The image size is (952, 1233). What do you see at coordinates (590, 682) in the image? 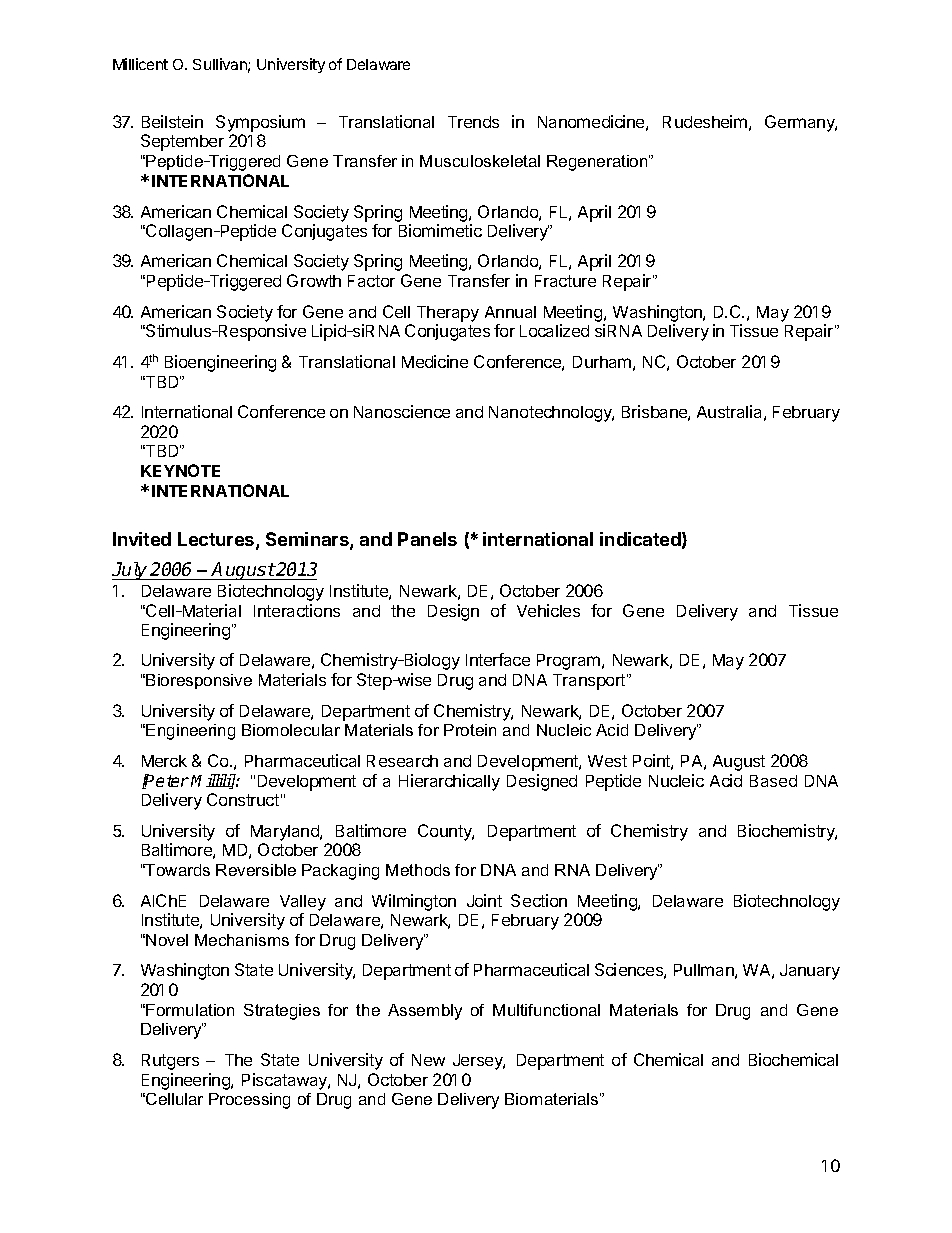
I see `Transport` at bounding box center [590, 682].
